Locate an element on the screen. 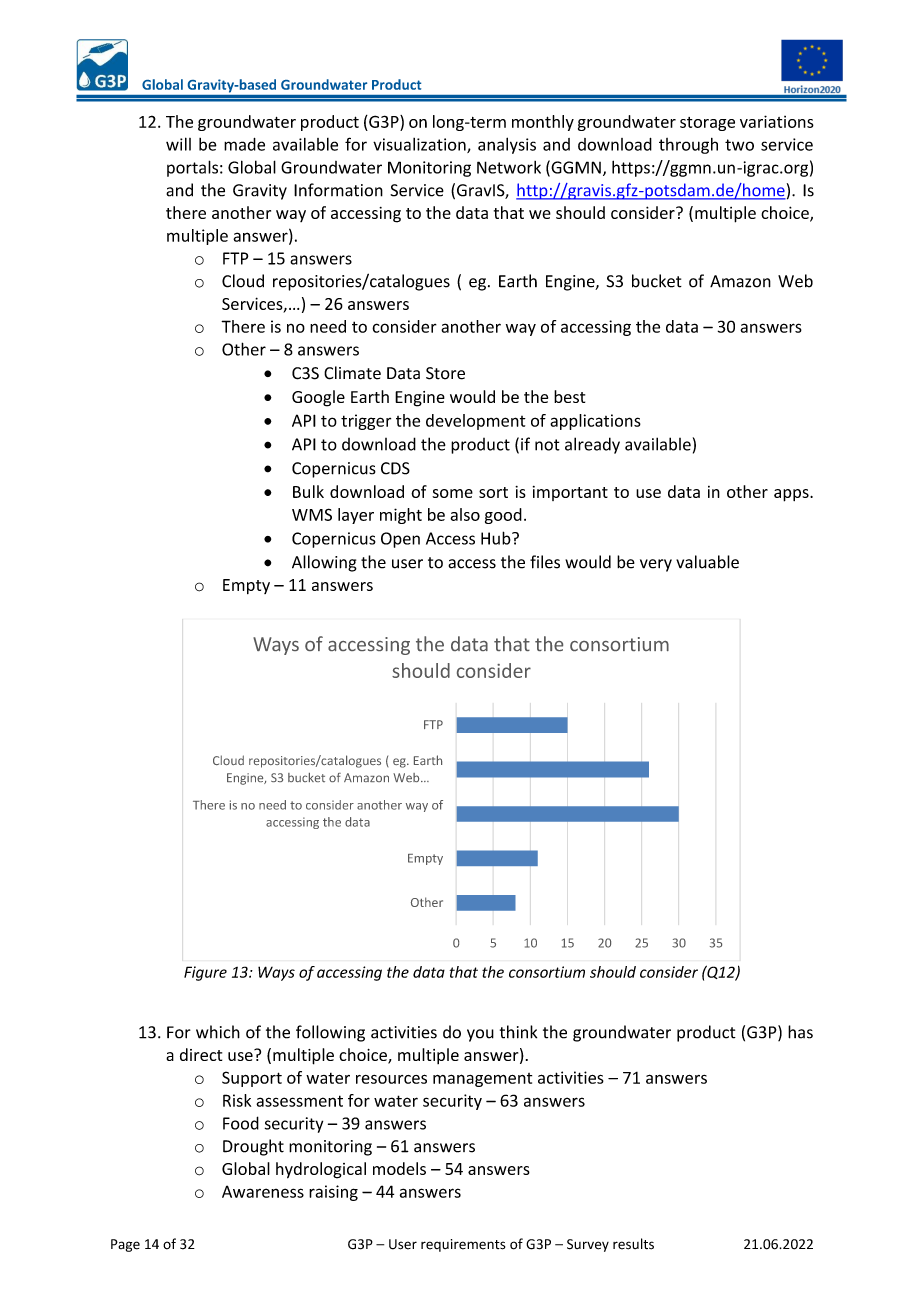  valuable is located at coordinates (707, 562).
